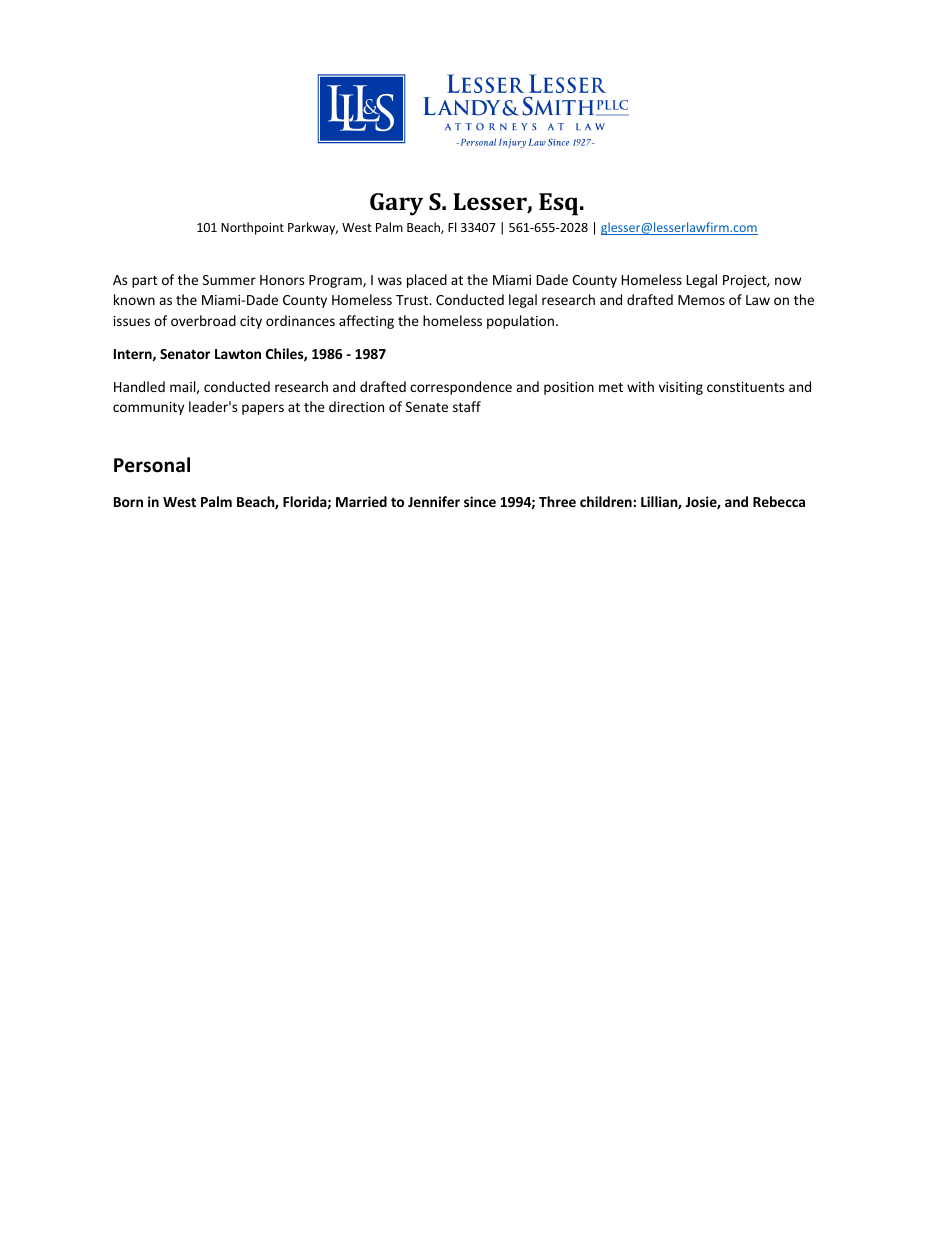  What do you see at coordinates (434, 501) in the image?
I see `Jennifer` at bounding box center [434, 501].
